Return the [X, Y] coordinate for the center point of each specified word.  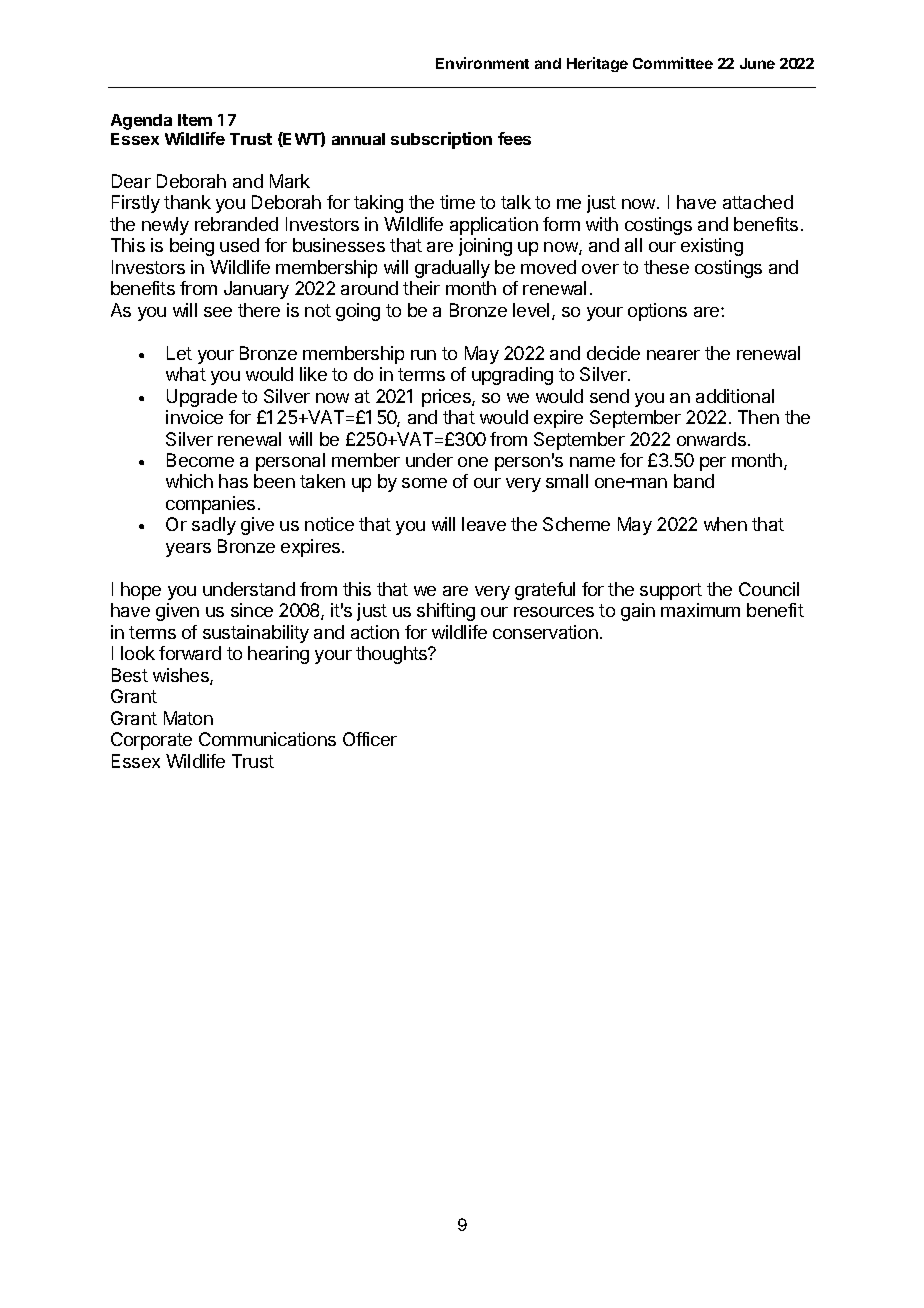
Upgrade [202, 398]
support [671, 591]
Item [195, 120]
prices [447, 398]
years [188, 550]
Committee [673, 63]
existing [712, 247]
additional [735, 396]
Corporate [151, 741]
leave [484, 524]
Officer [370, 739]
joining [485, 247]
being [192, 247]
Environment [482, 63]
